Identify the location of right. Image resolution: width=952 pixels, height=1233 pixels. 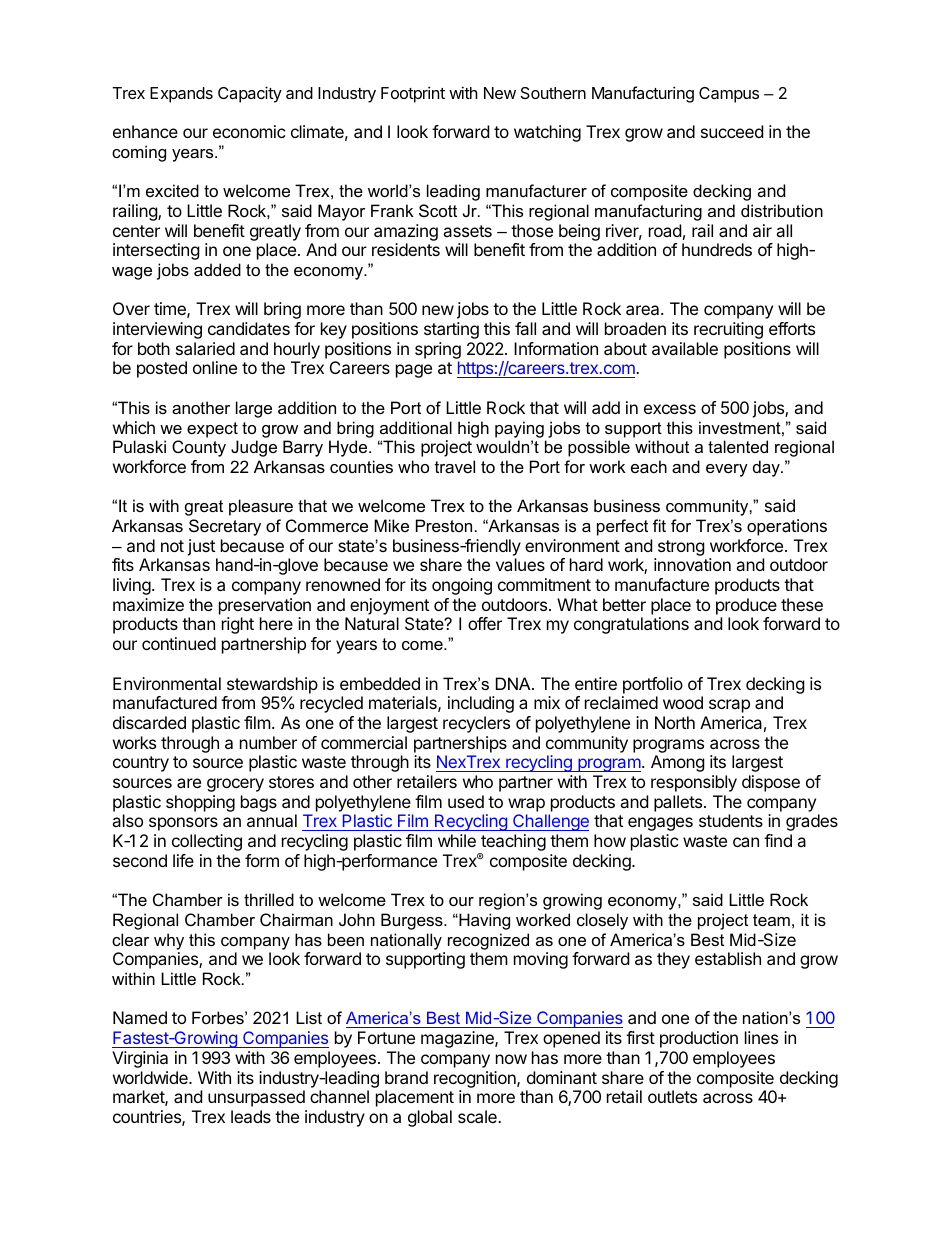
(238, 625).
